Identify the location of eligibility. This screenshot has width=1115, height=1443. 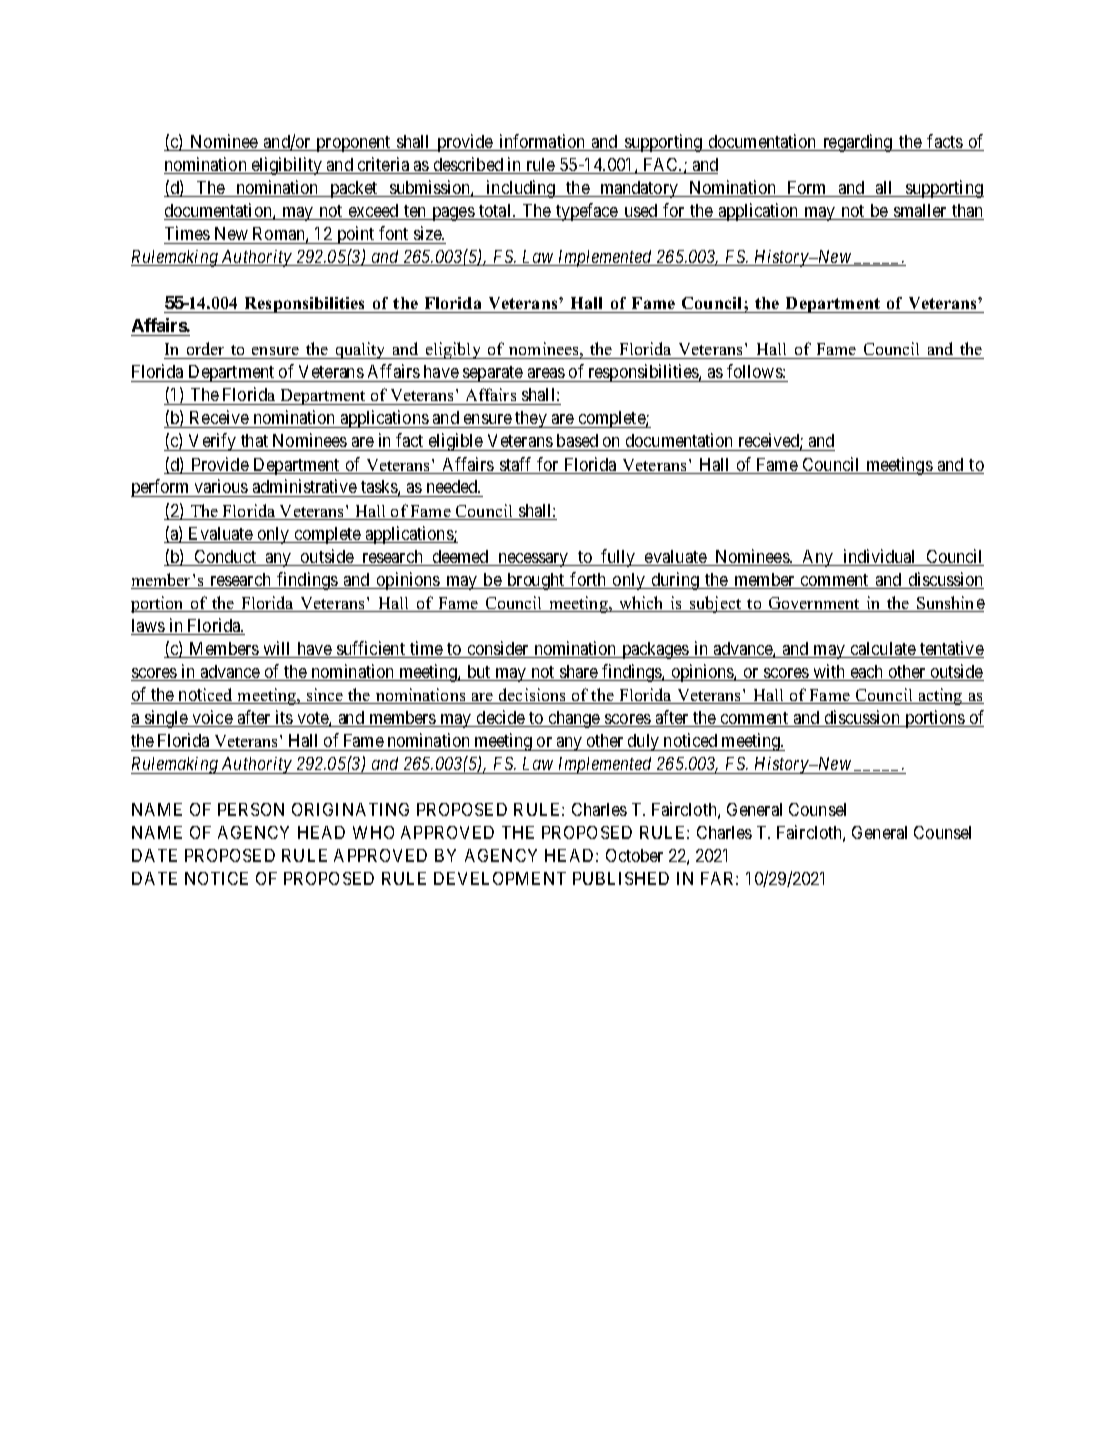
(287, 166).
